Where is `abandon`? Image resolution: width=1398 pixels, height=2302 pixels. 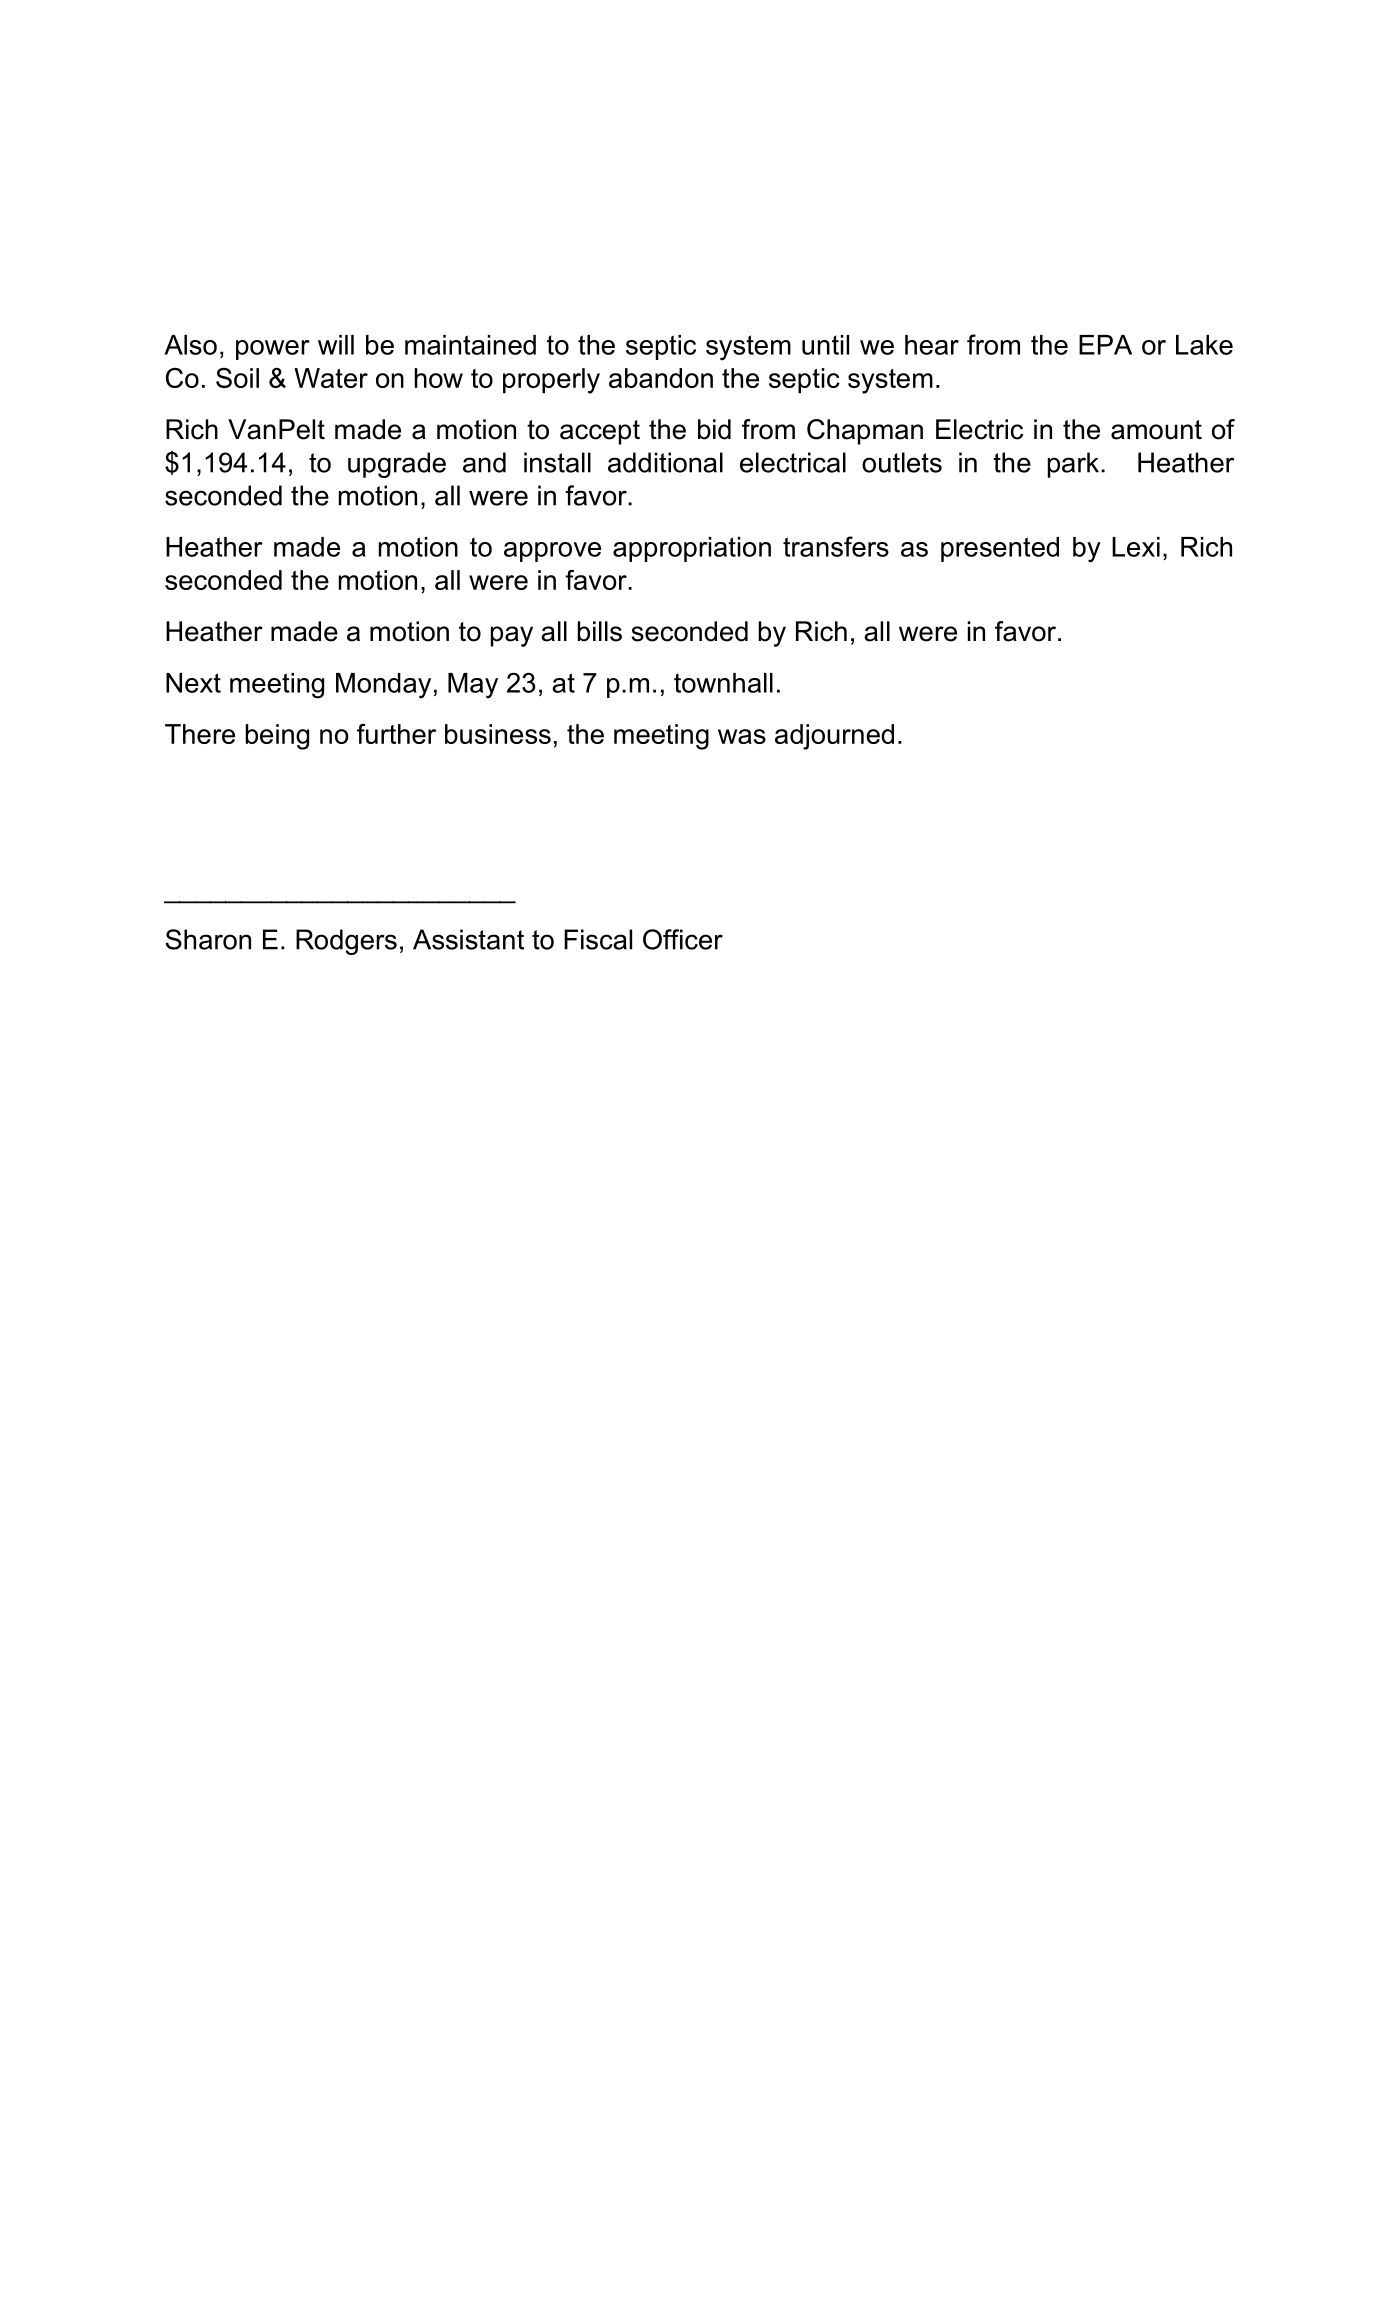 abandon is located at coordinates (661, 378).
